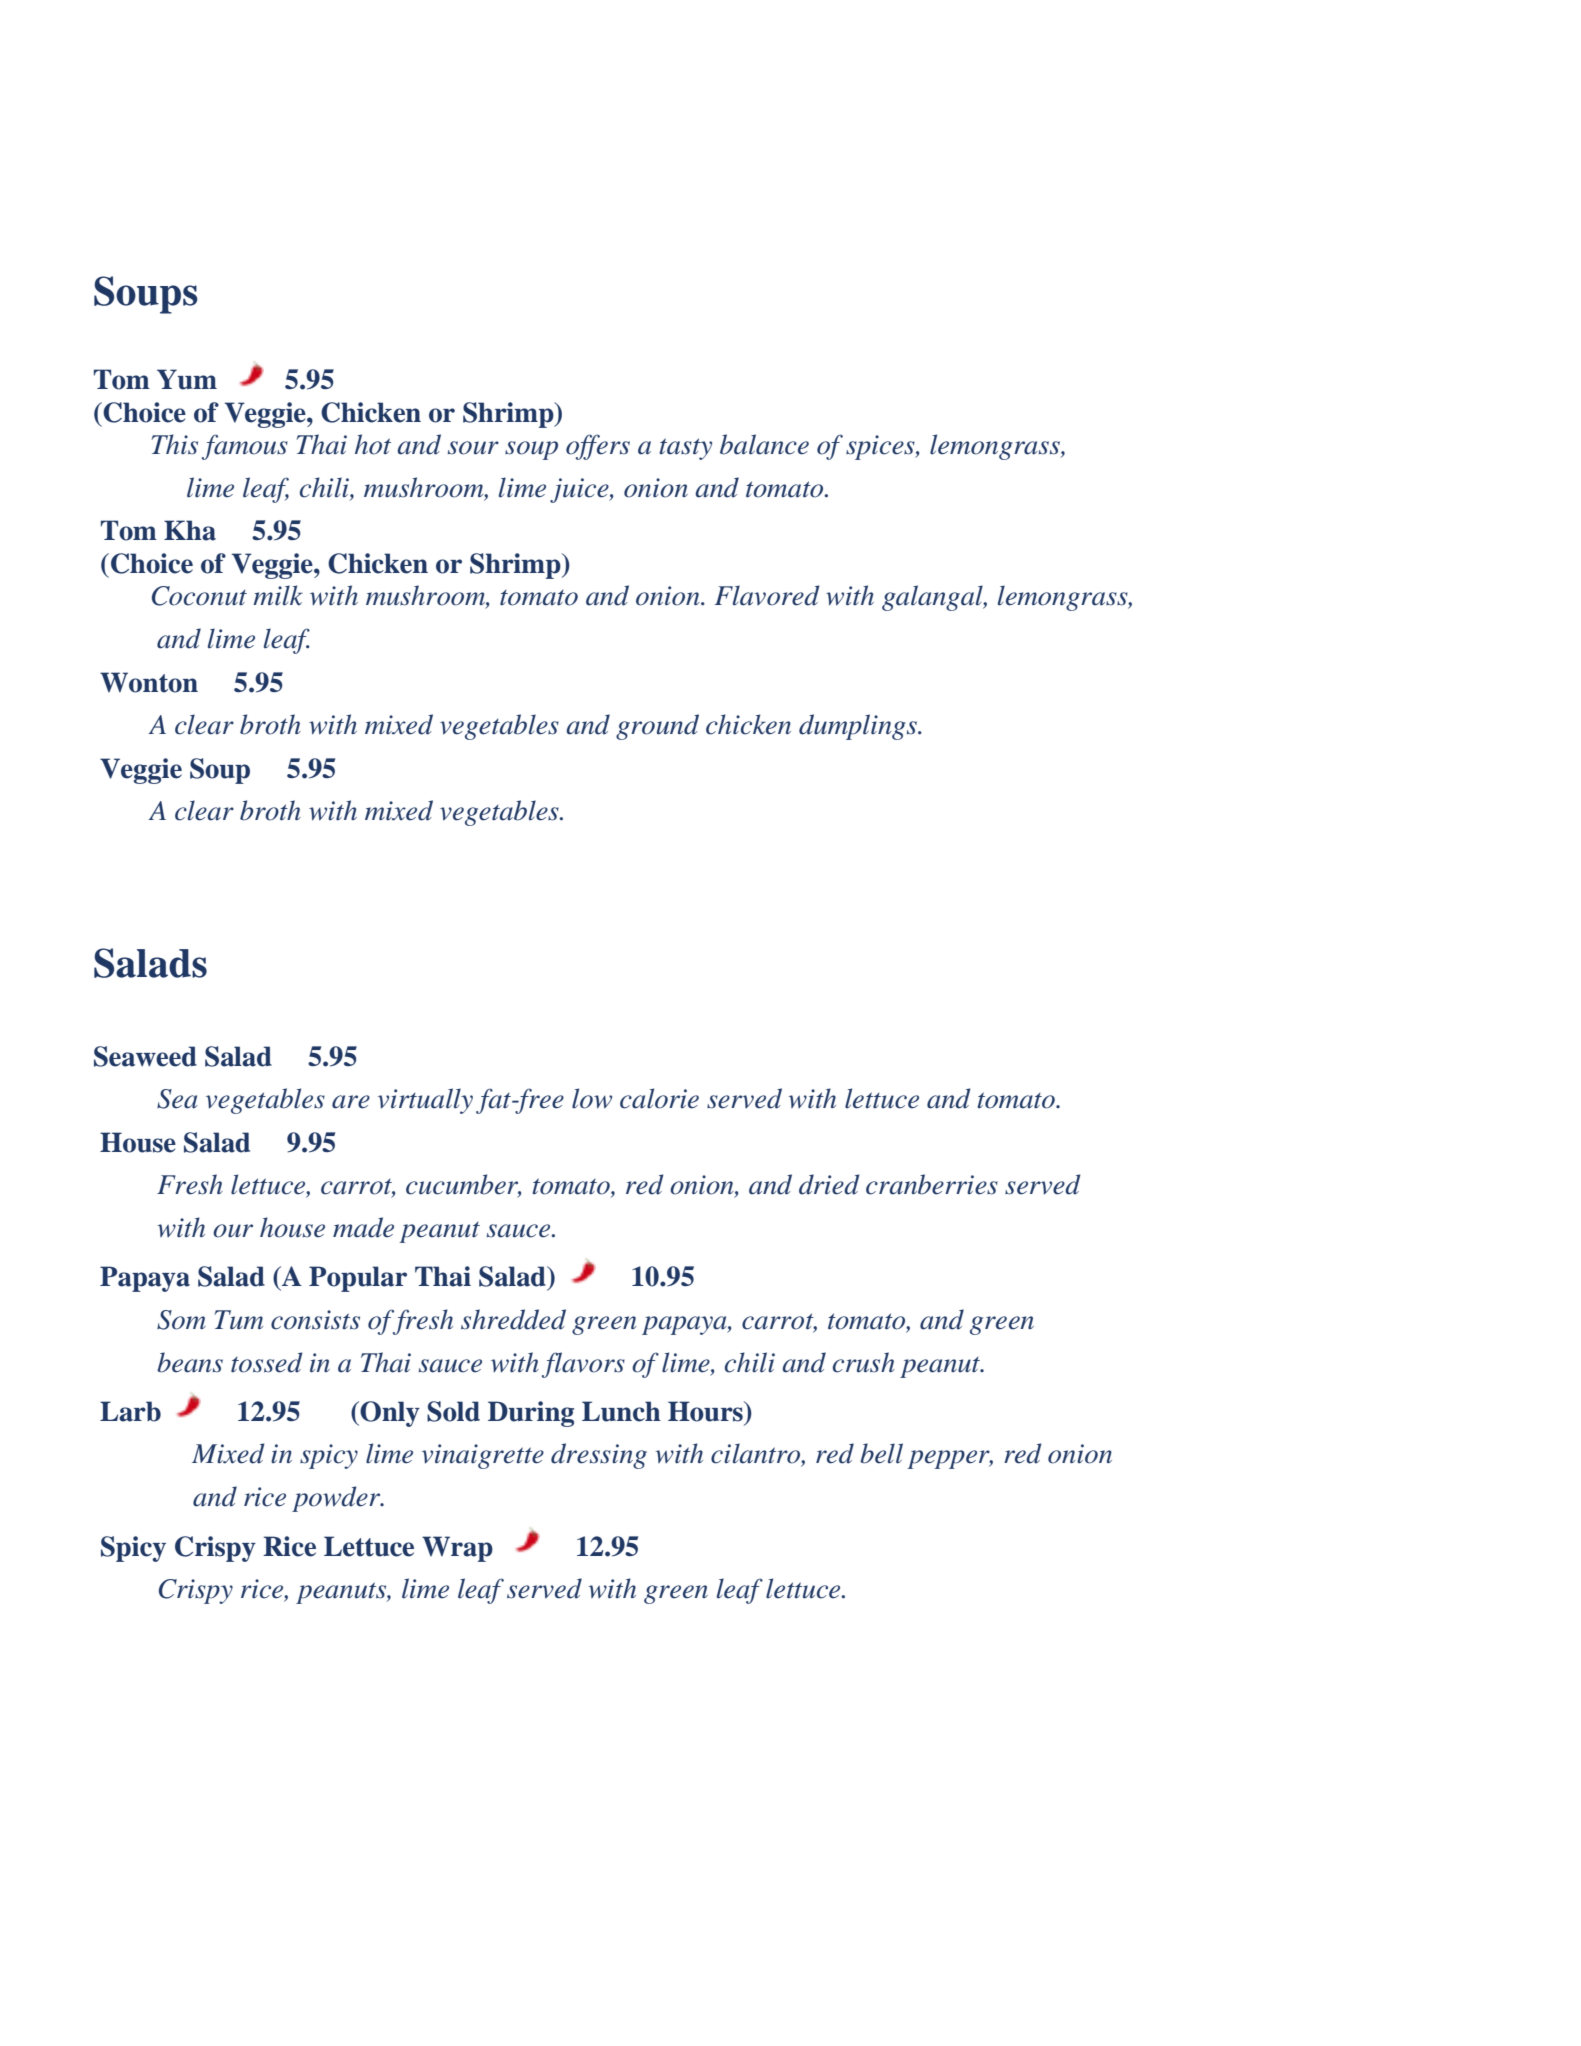 This screenshot has height=2046, width=1581. I want to click on offers, so click(598, 447).
